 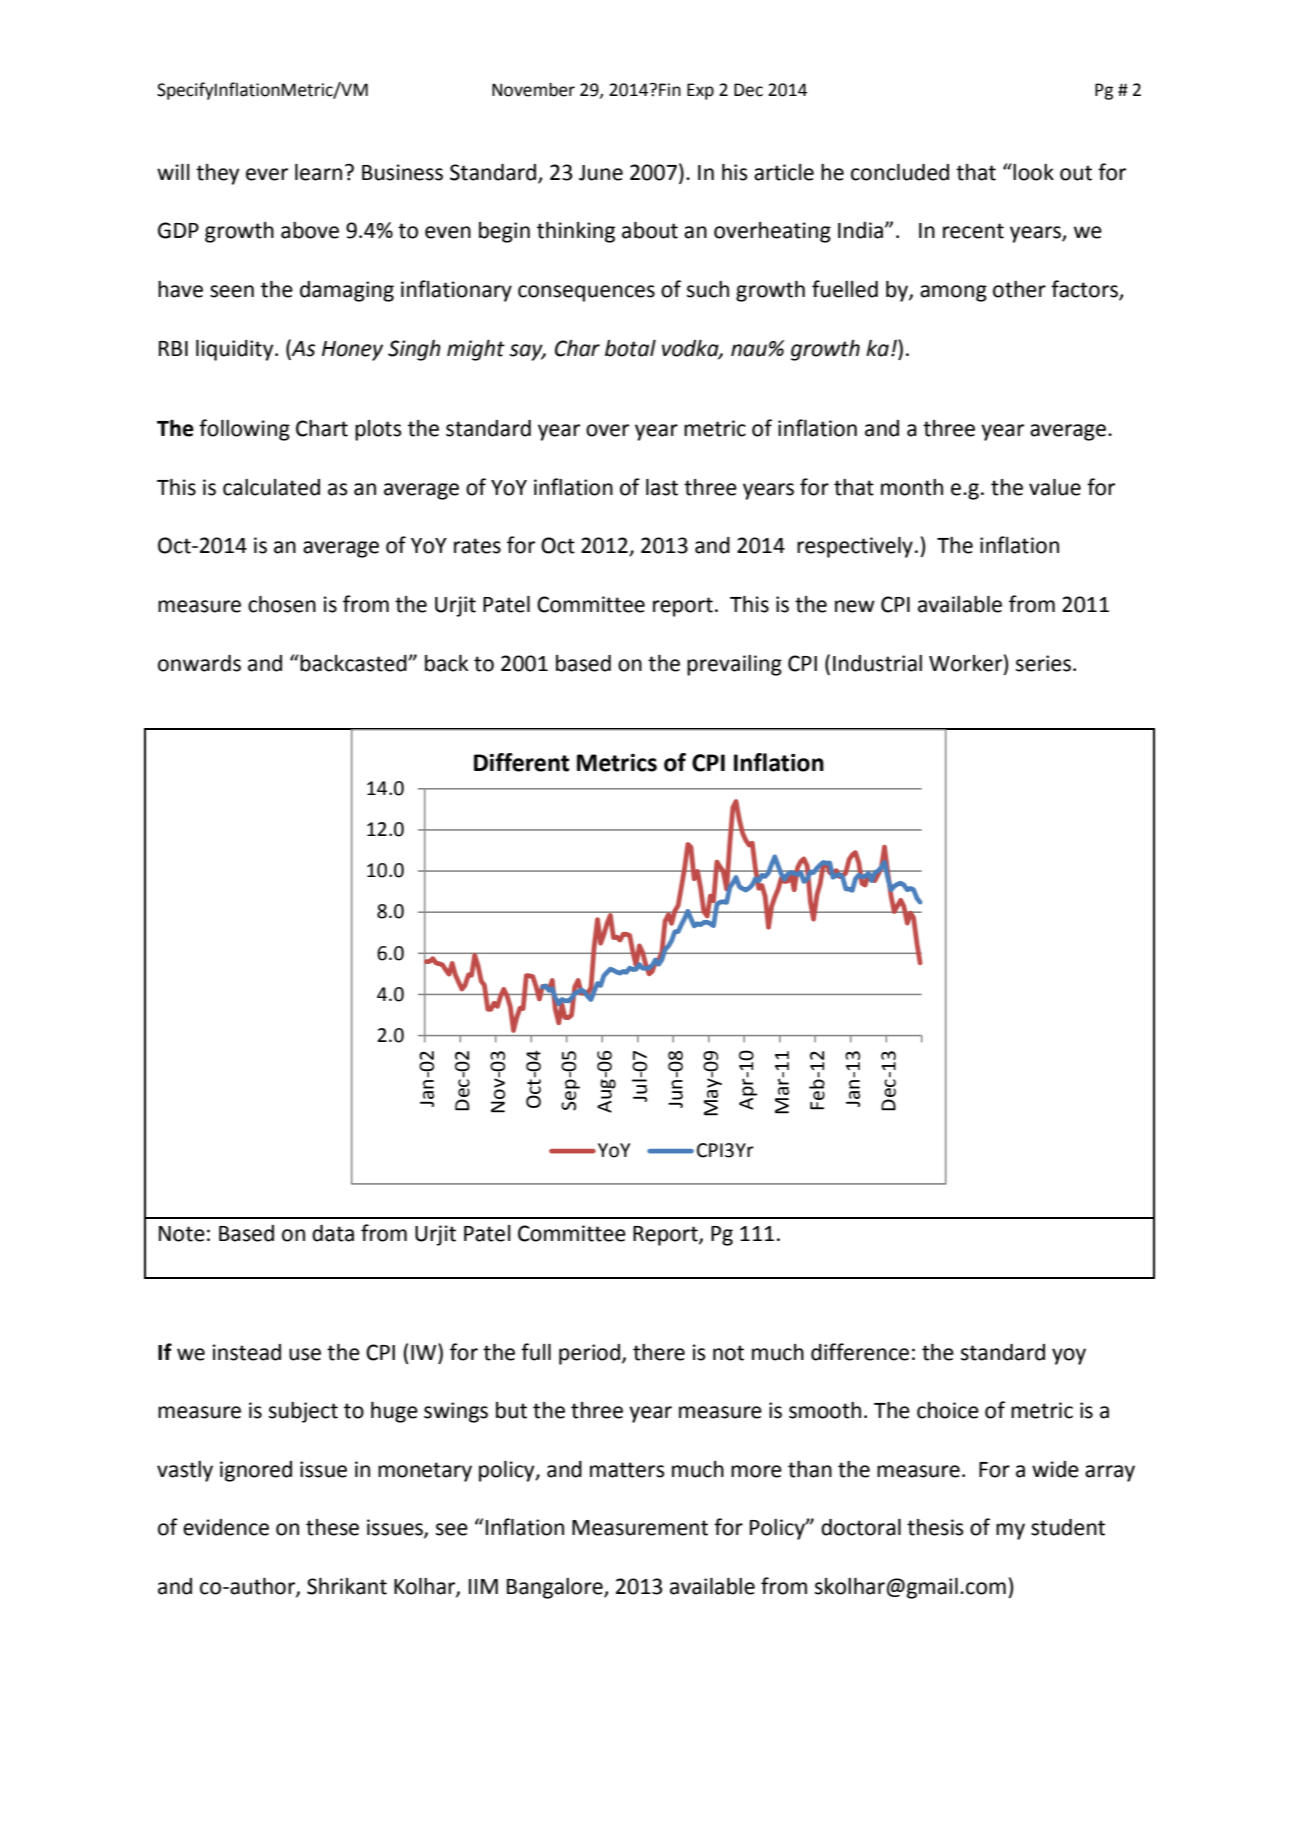 I want to click on series, so click(x=1043, y=663).
